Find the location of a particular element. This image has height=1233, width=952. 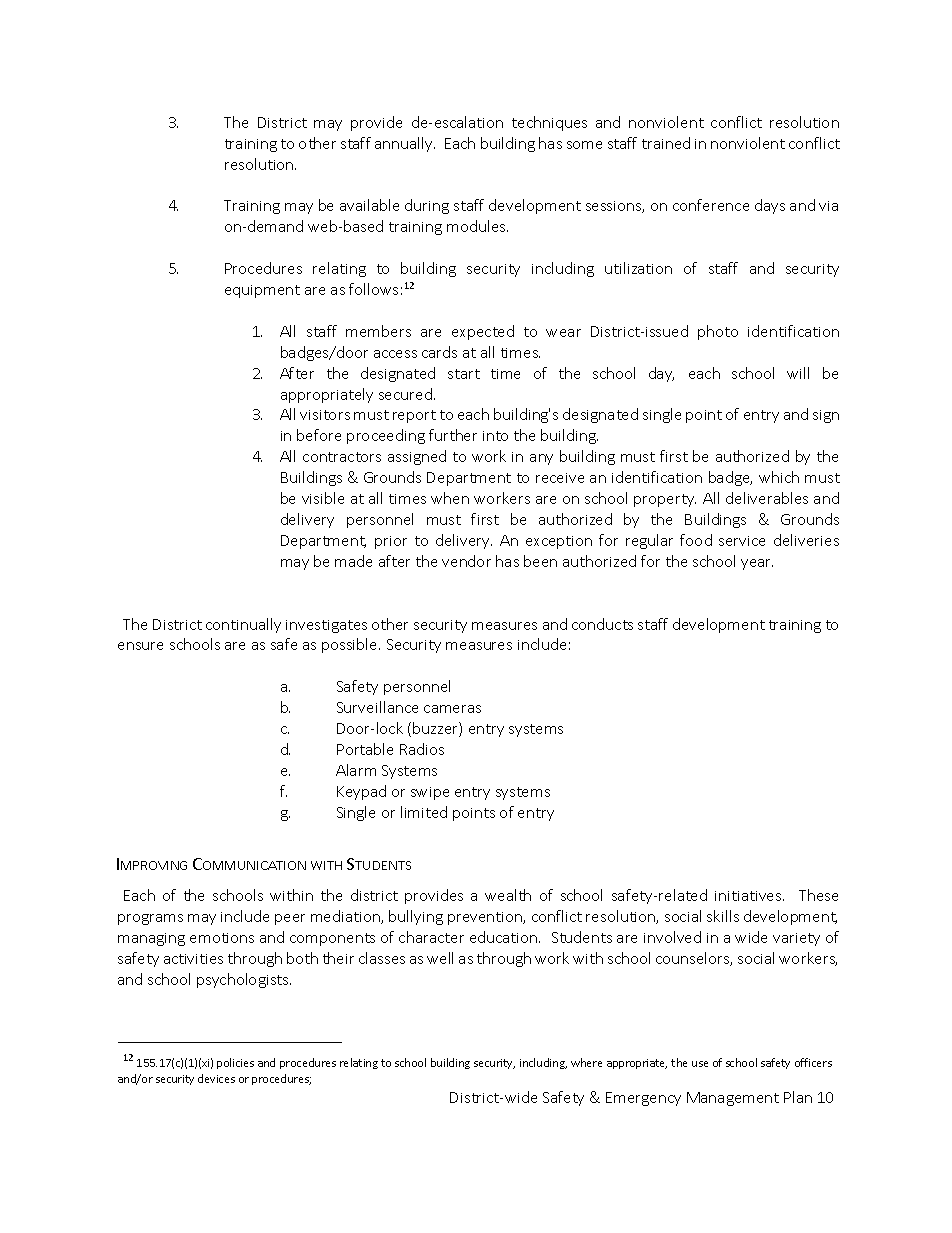

year is located at coordinates (757, 564).
